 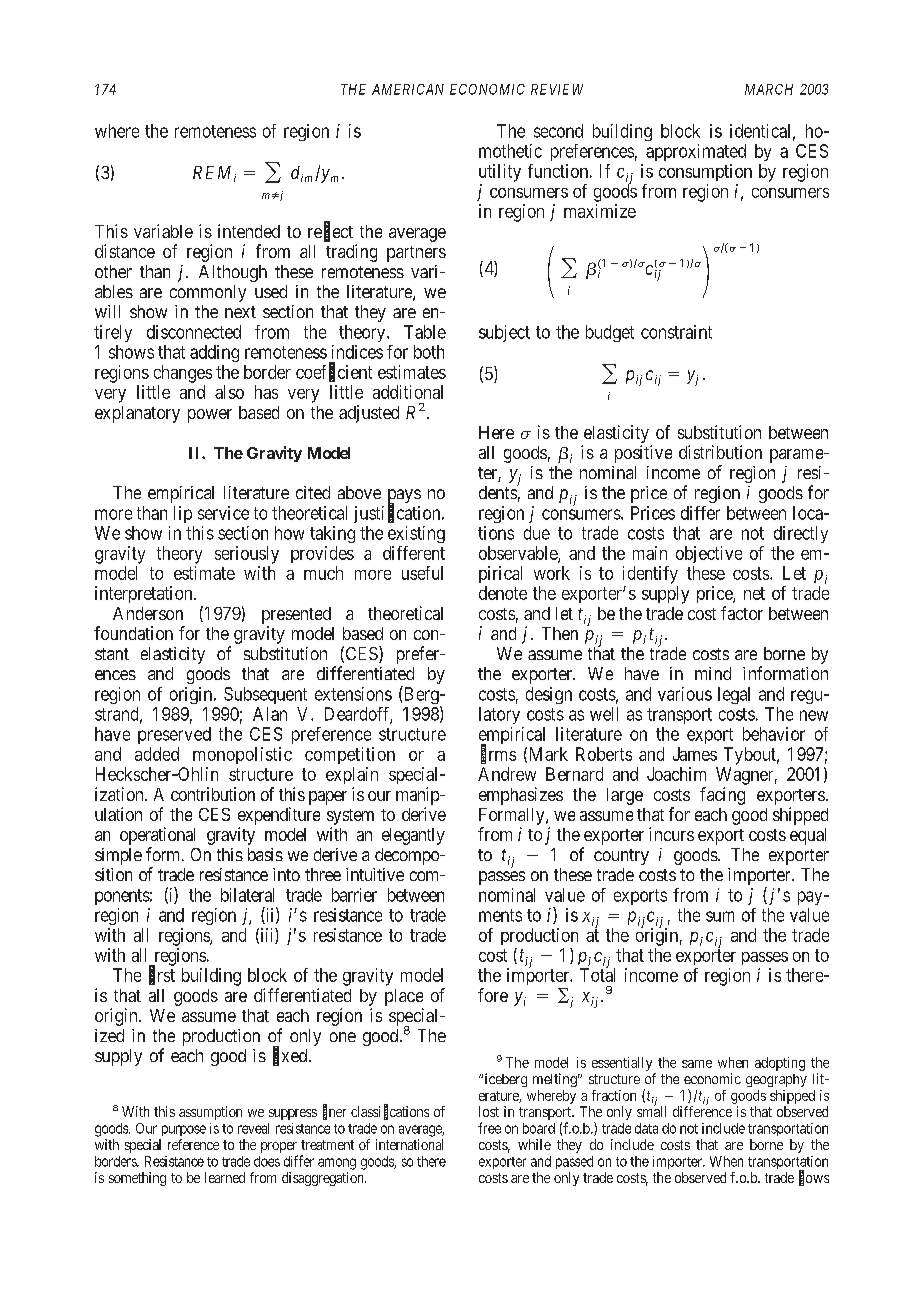 I want to click on changes, so click(x=183, y=374).
